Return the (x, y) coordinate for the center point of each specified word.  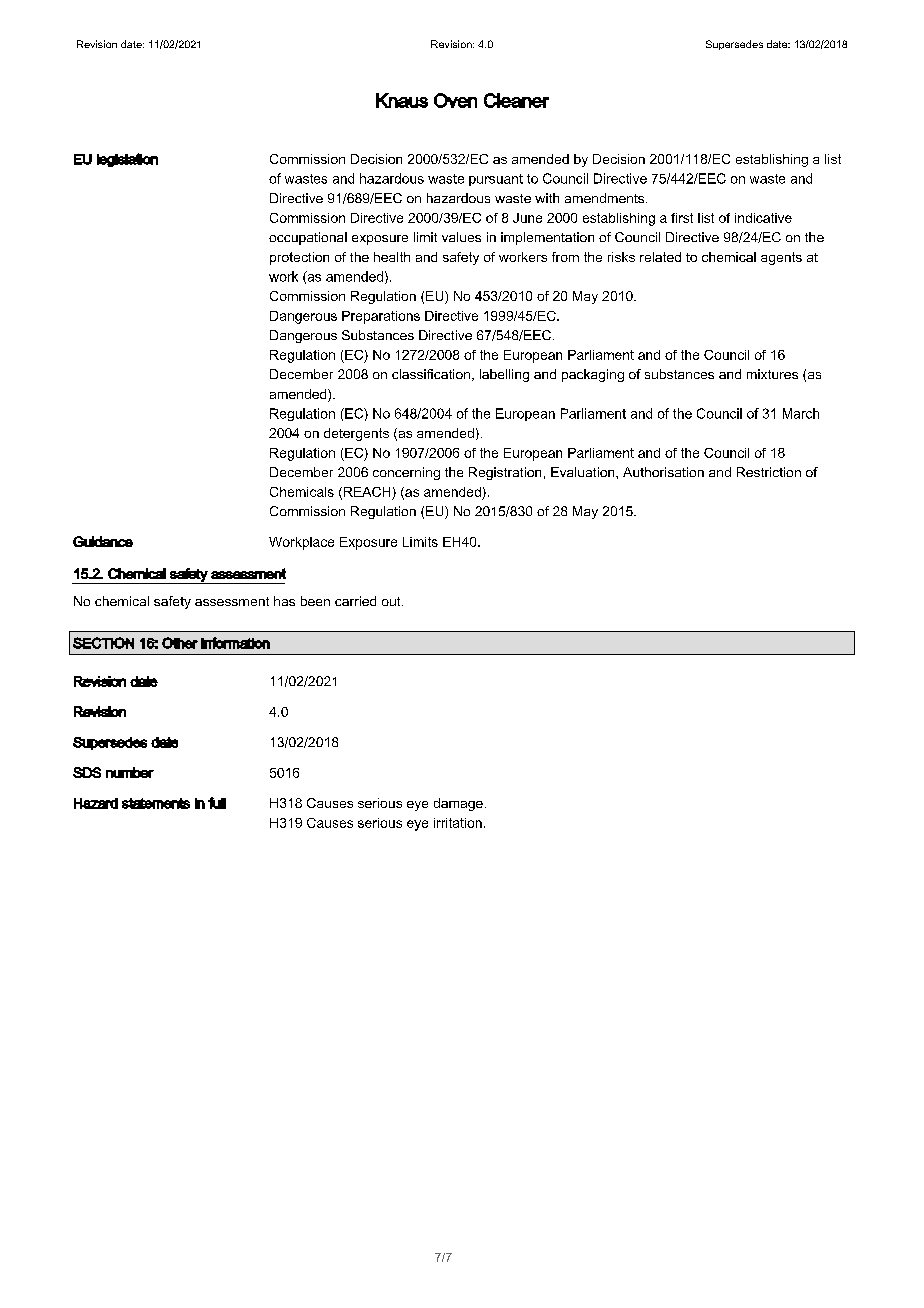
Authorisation (663, 472)
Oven (455, 100)
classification (431, 374)
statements (156, 803)
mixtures (772, 374)
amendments (606, 198)
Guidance (103, 541)
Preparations (381, 317)
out (392, 601)
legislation (127, 160)
